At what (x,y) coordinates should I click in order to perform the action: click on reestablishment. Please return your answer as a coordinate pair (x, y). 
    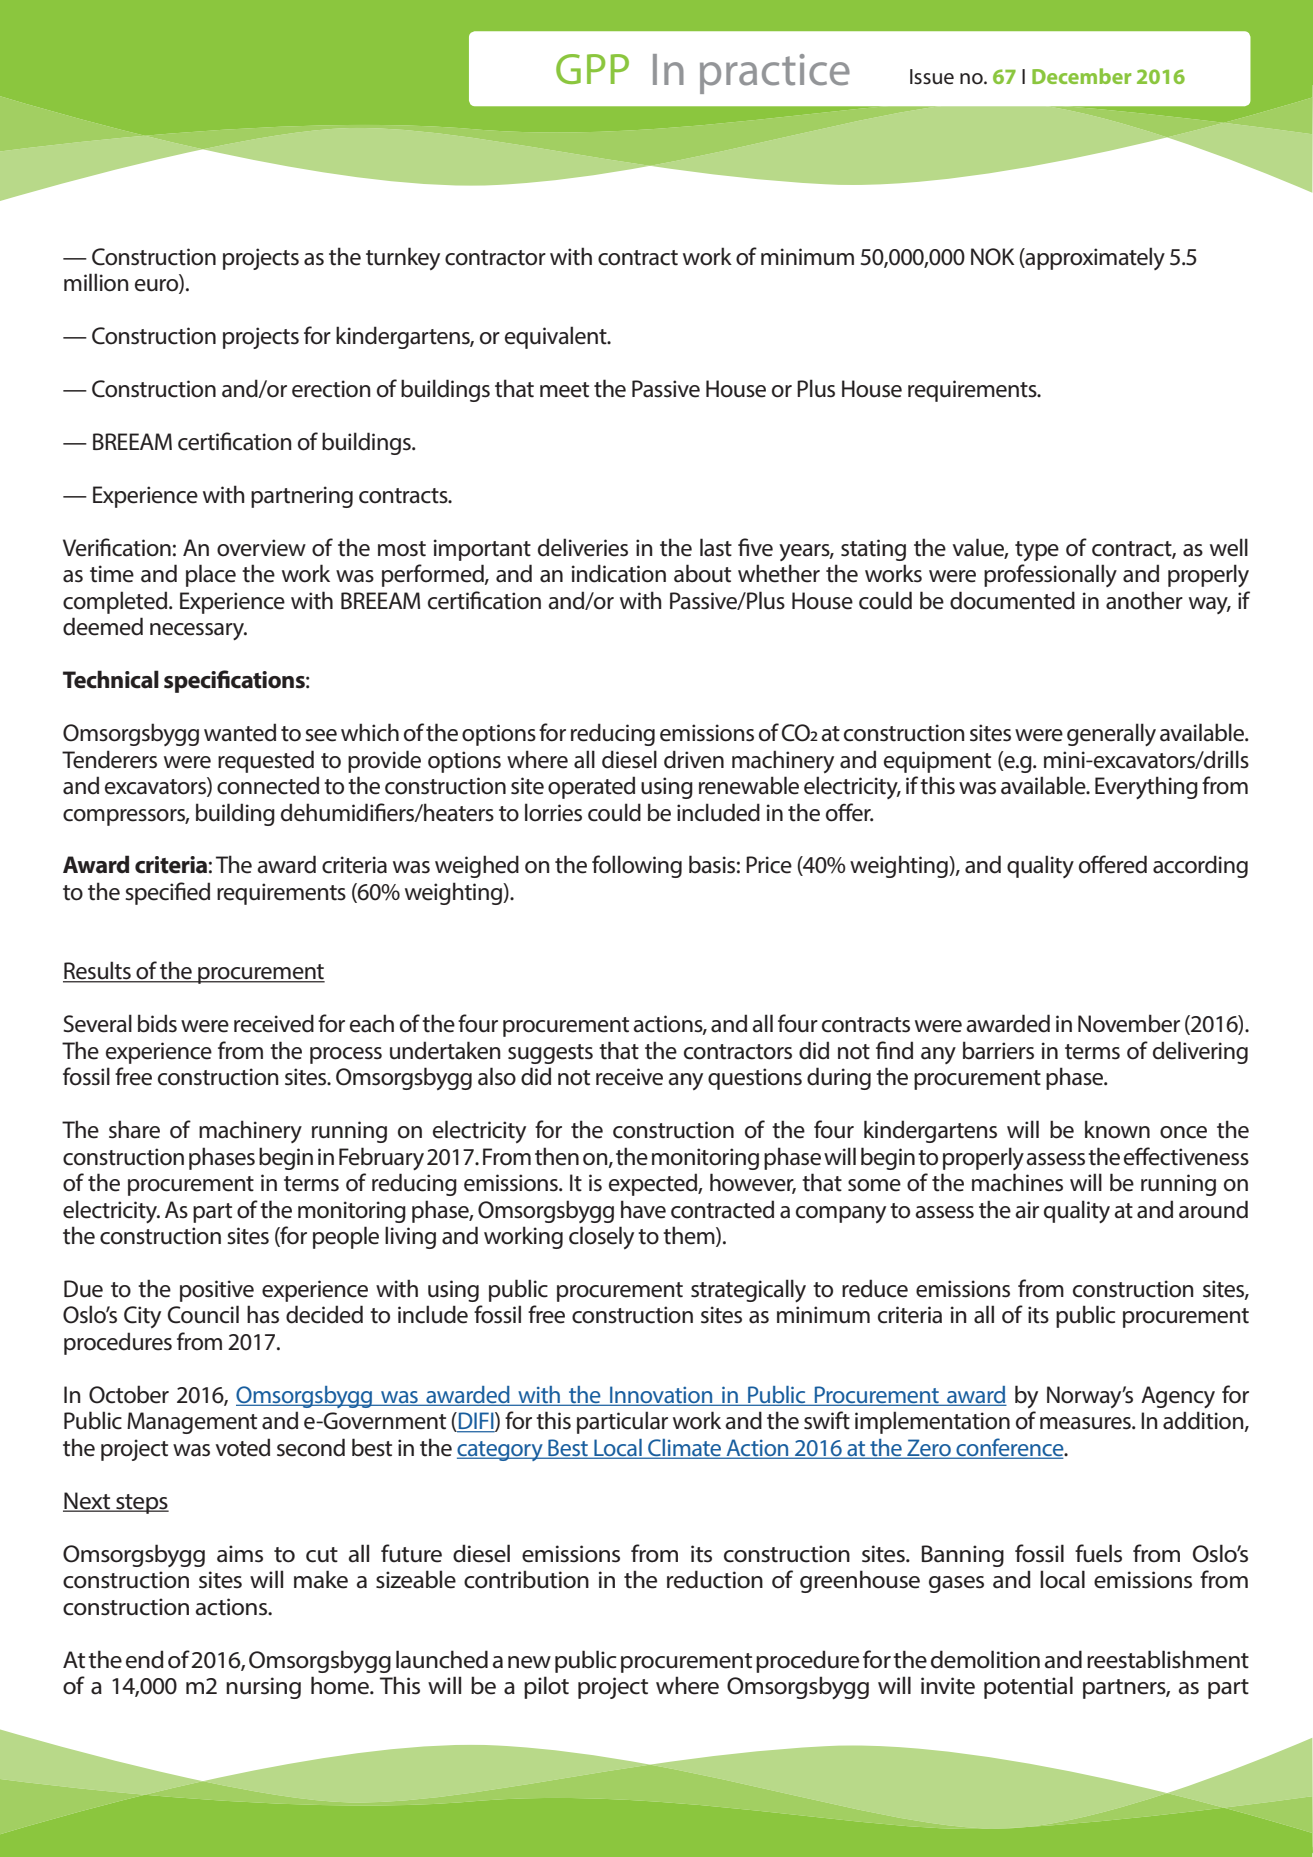
    Looking at the image, I should click on (1168, 1659).
